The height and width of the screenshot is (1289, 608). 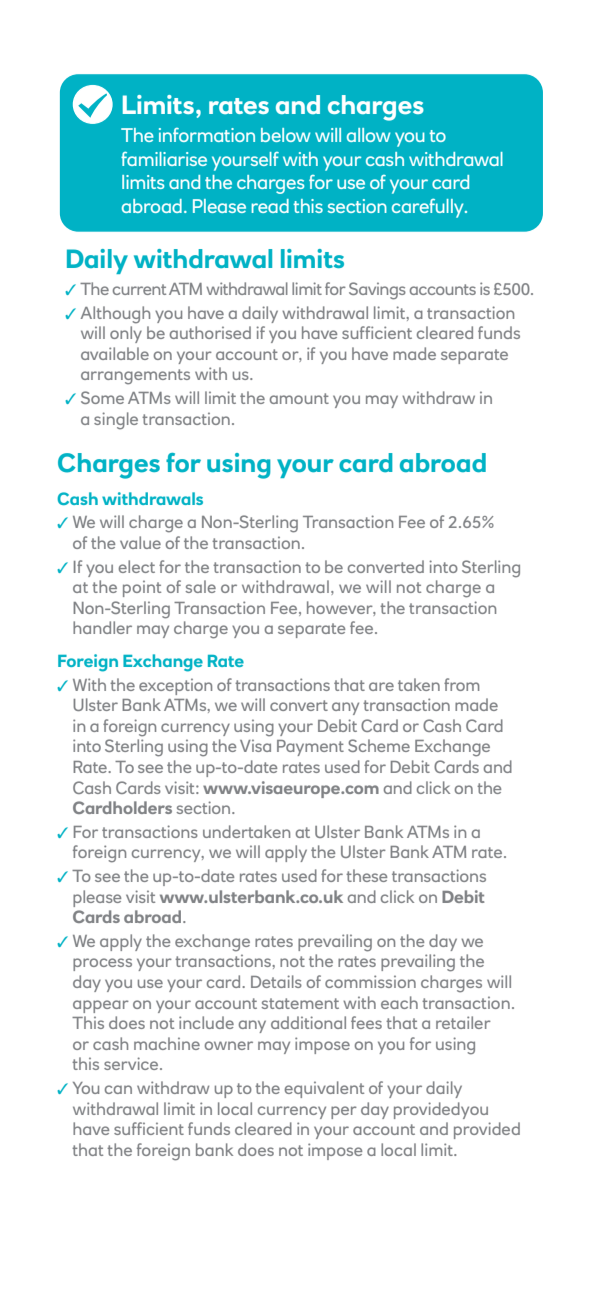 What do you see at coordinates (132, 1063) in the screenshot?
I see `service` at bounding box center [132, 1063].
